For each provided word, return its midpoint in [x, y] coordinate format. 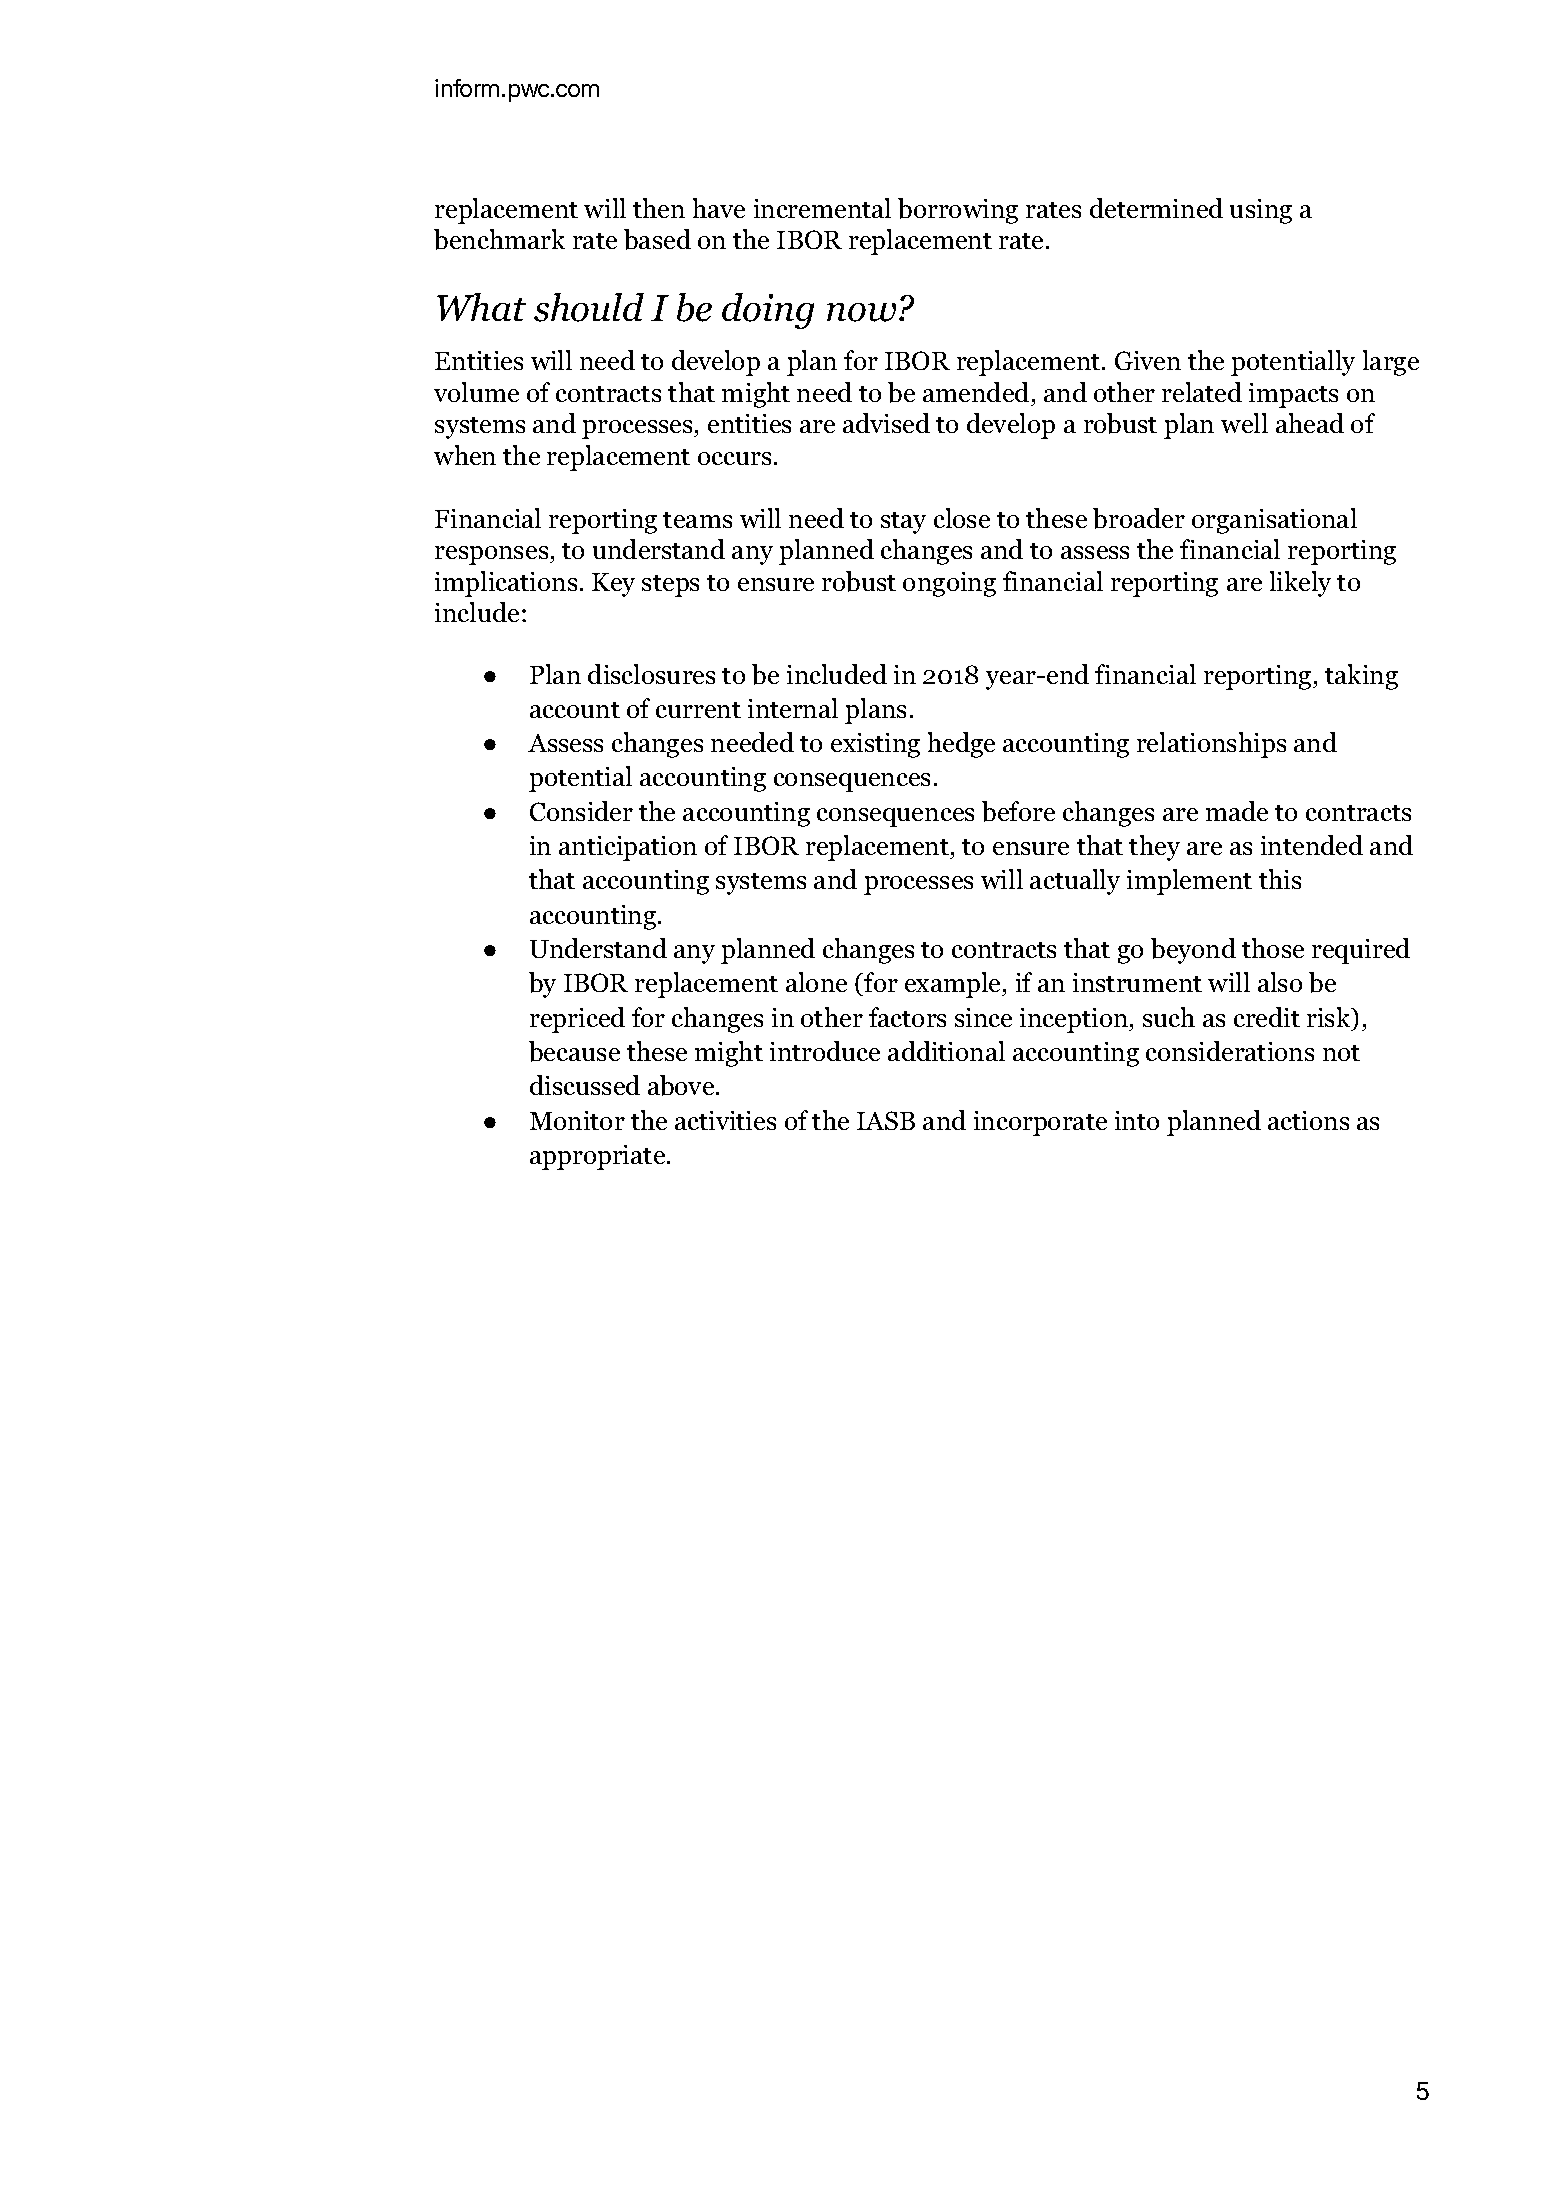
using [1261, 211]
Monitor [577, 1120]
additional [946, 1051]
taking [1361, 677]
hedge [961, 745]
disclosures [651, 674]
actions [1308, 1120]
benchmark [499, 239]
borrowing [958, 211]
